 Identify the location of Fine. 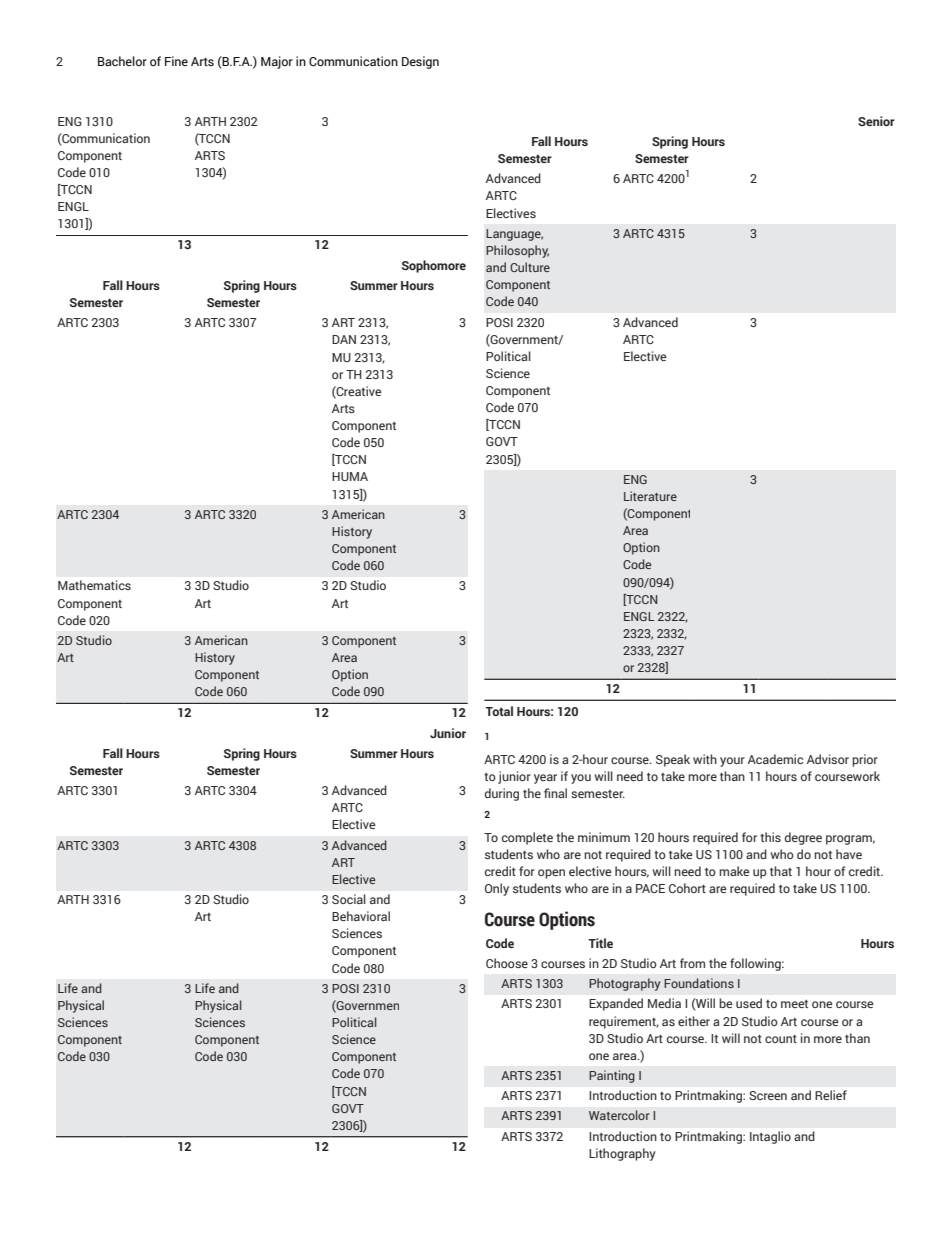
(176, 61).
